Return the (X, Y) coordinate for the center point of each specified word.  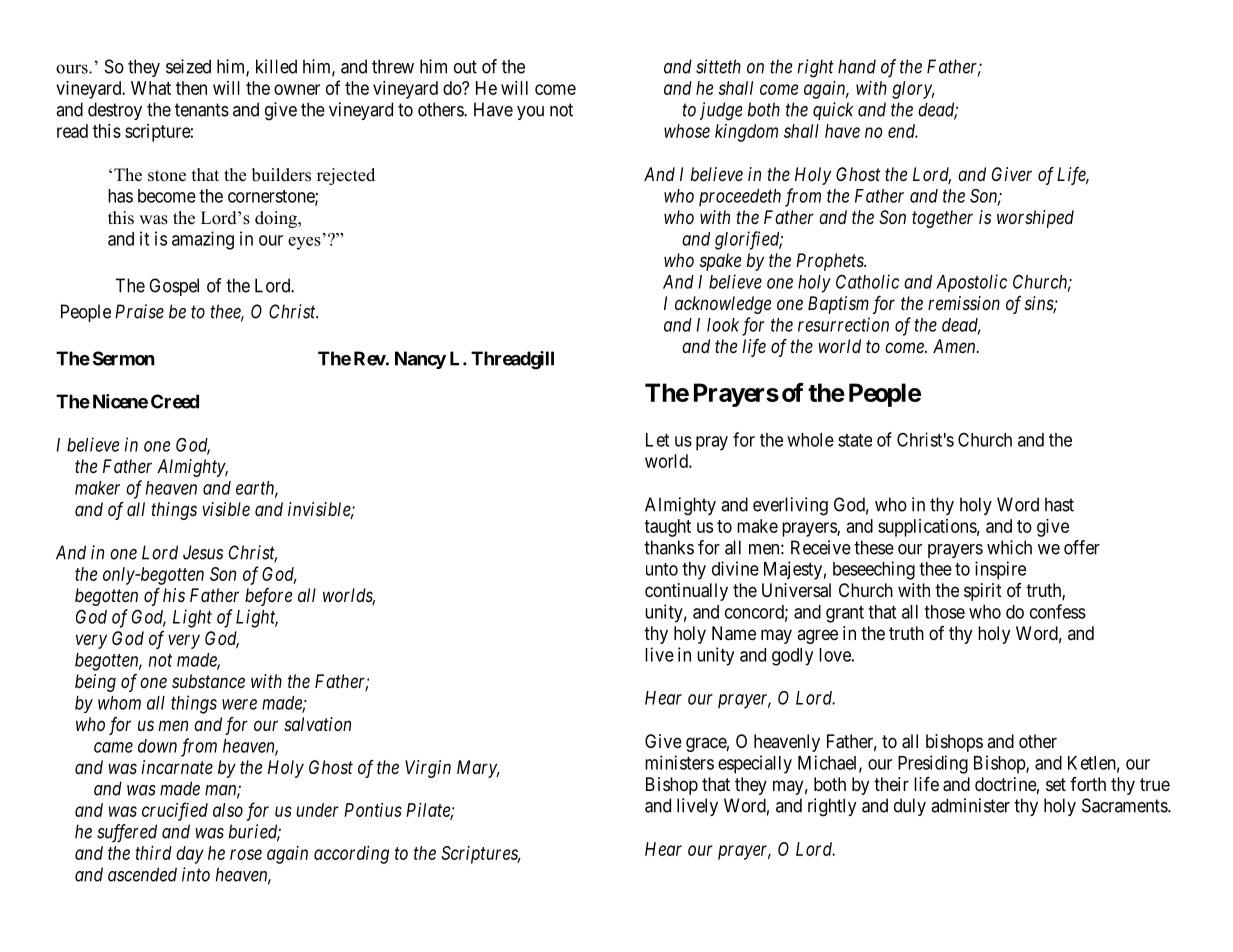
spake (720, 262)
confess (1058, 611)
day (190, 855)
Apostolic (971, 283)
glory (913, 90)
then (191, 88)
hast (1059, 504)
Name (734, 633)
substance (208, 681)
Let (657, 440)
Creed (175, 401)
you (530, 113)
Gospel (174, 287)
